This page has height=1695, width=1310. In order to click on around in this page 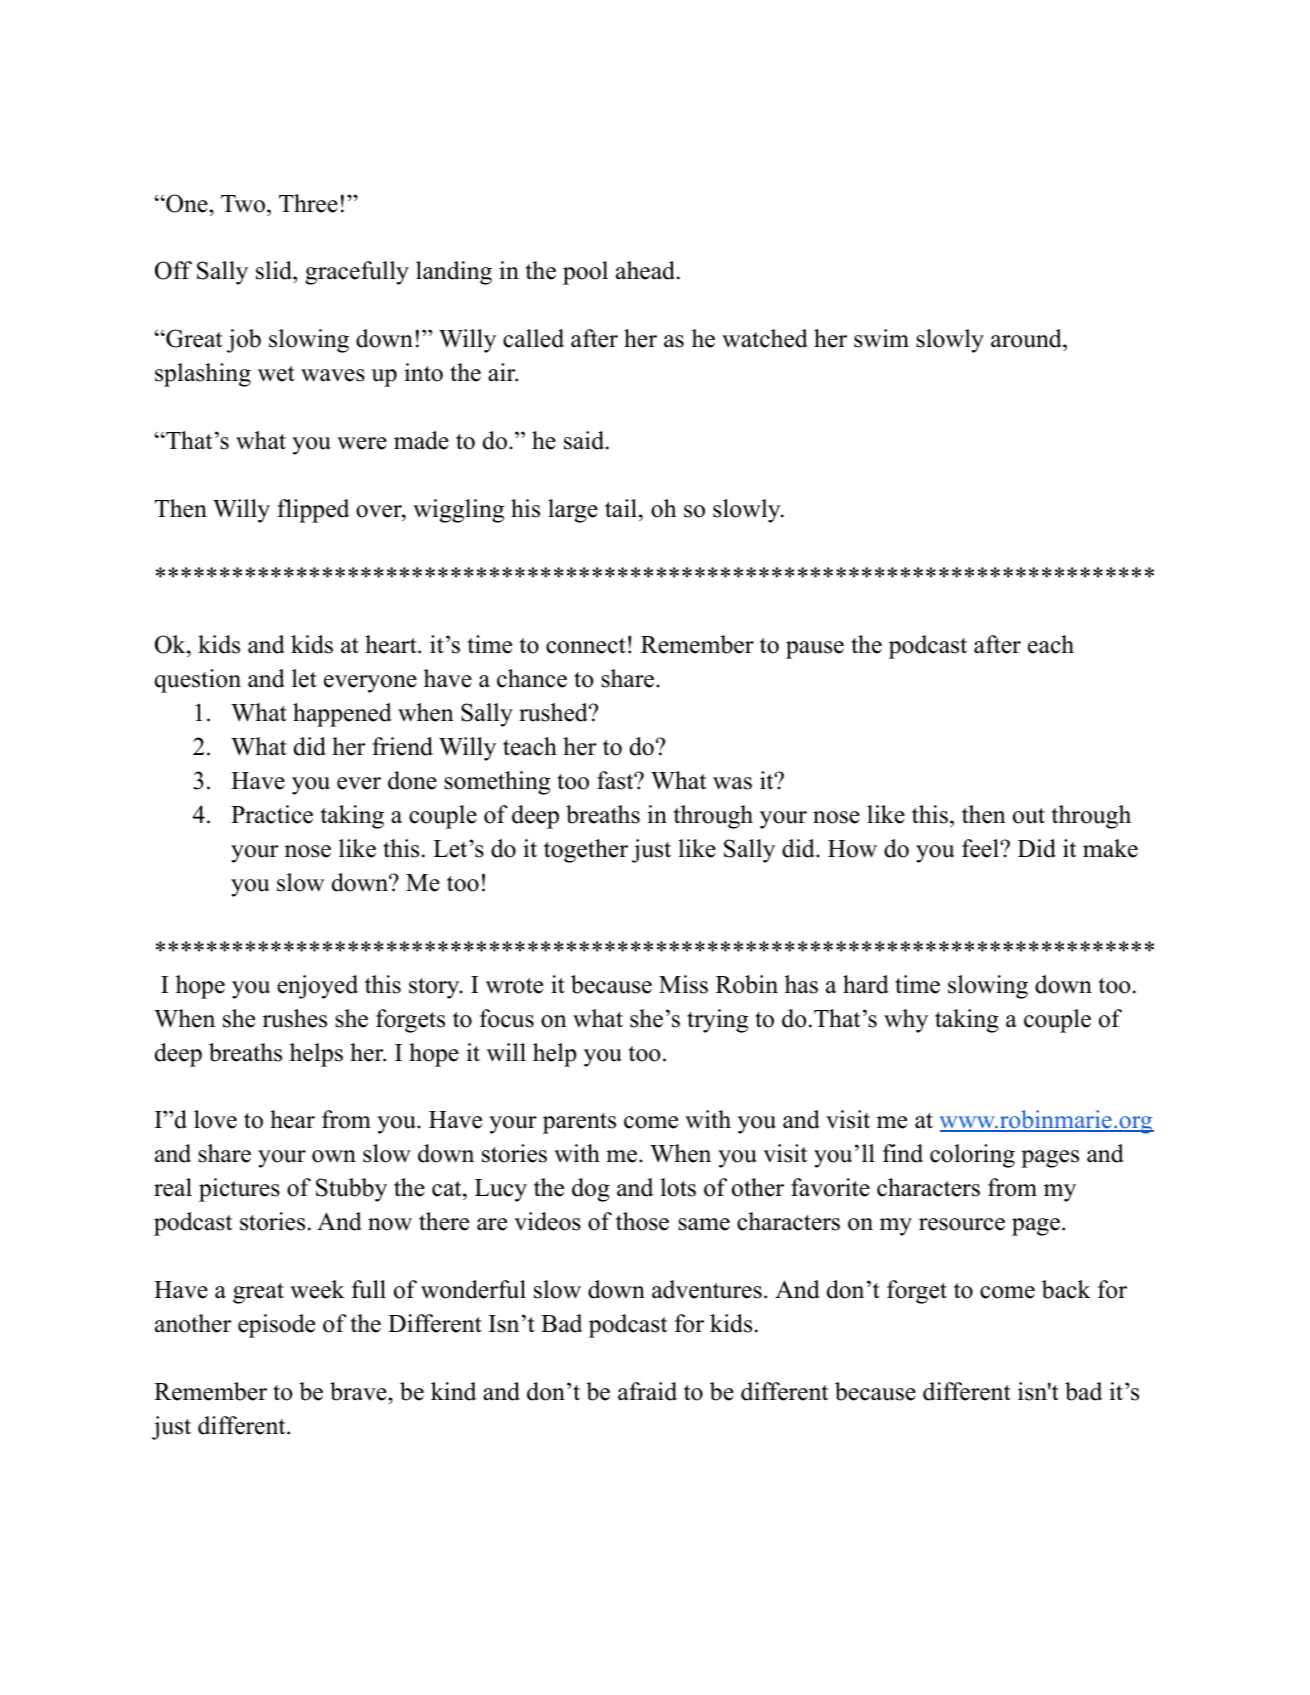, I will do `click(1027, 340)`.
